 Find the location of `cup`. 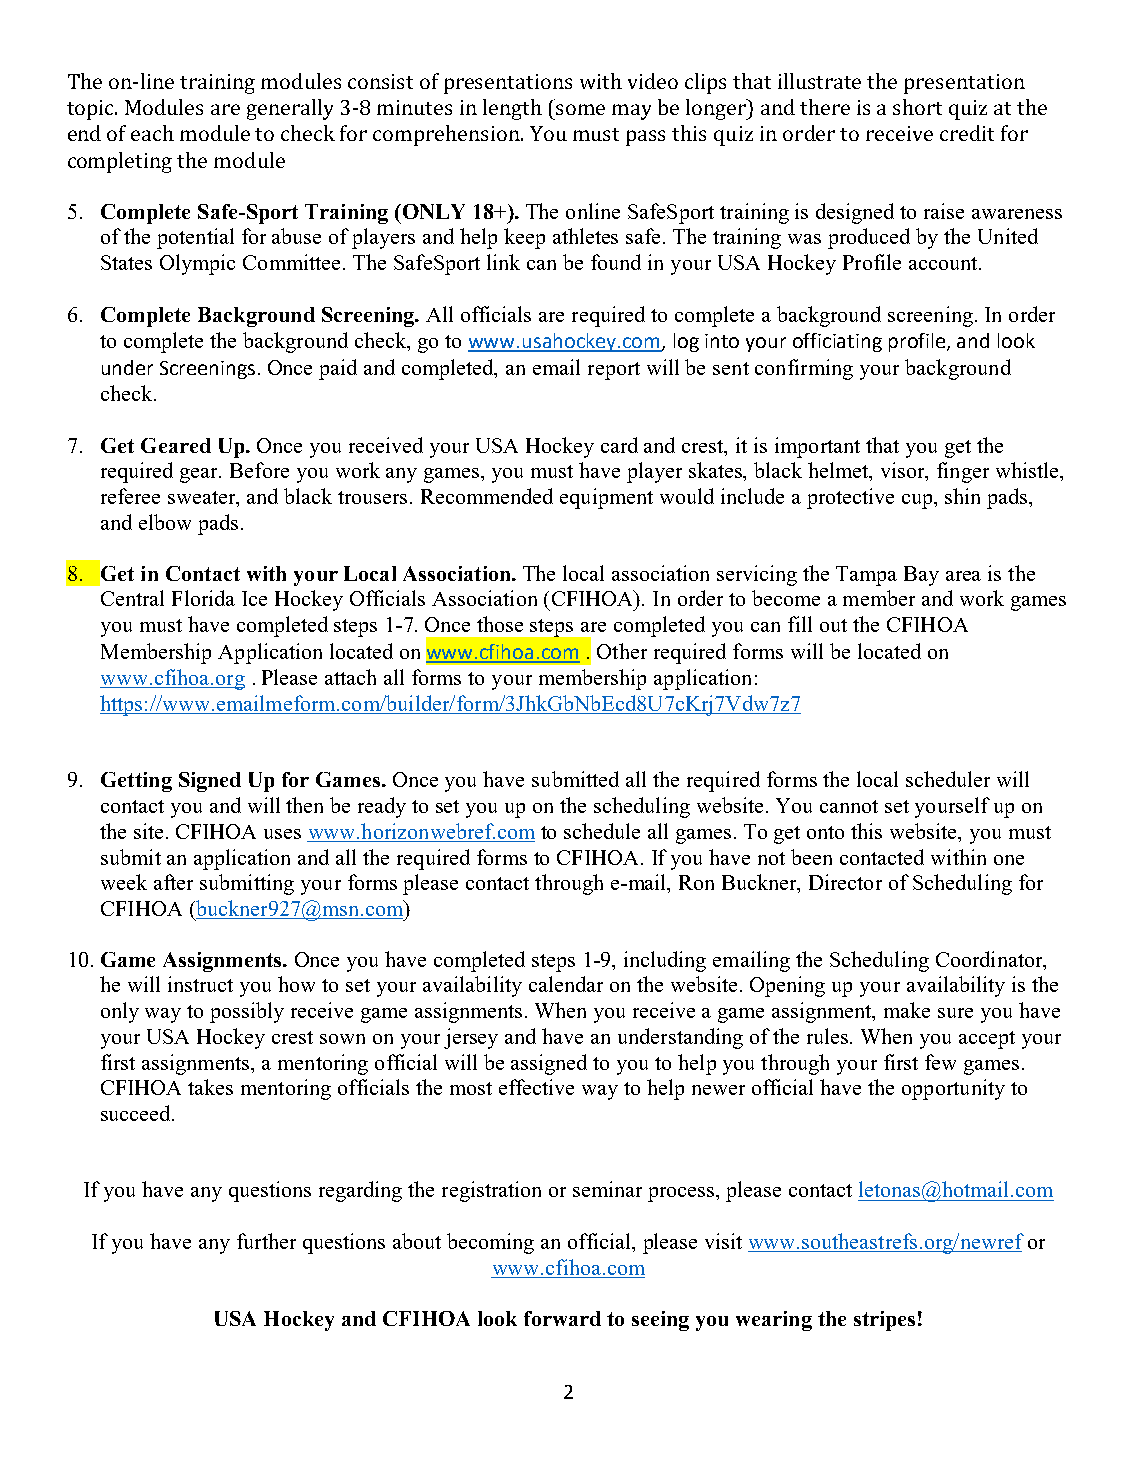

cup is located at coordinates (919, 501).
